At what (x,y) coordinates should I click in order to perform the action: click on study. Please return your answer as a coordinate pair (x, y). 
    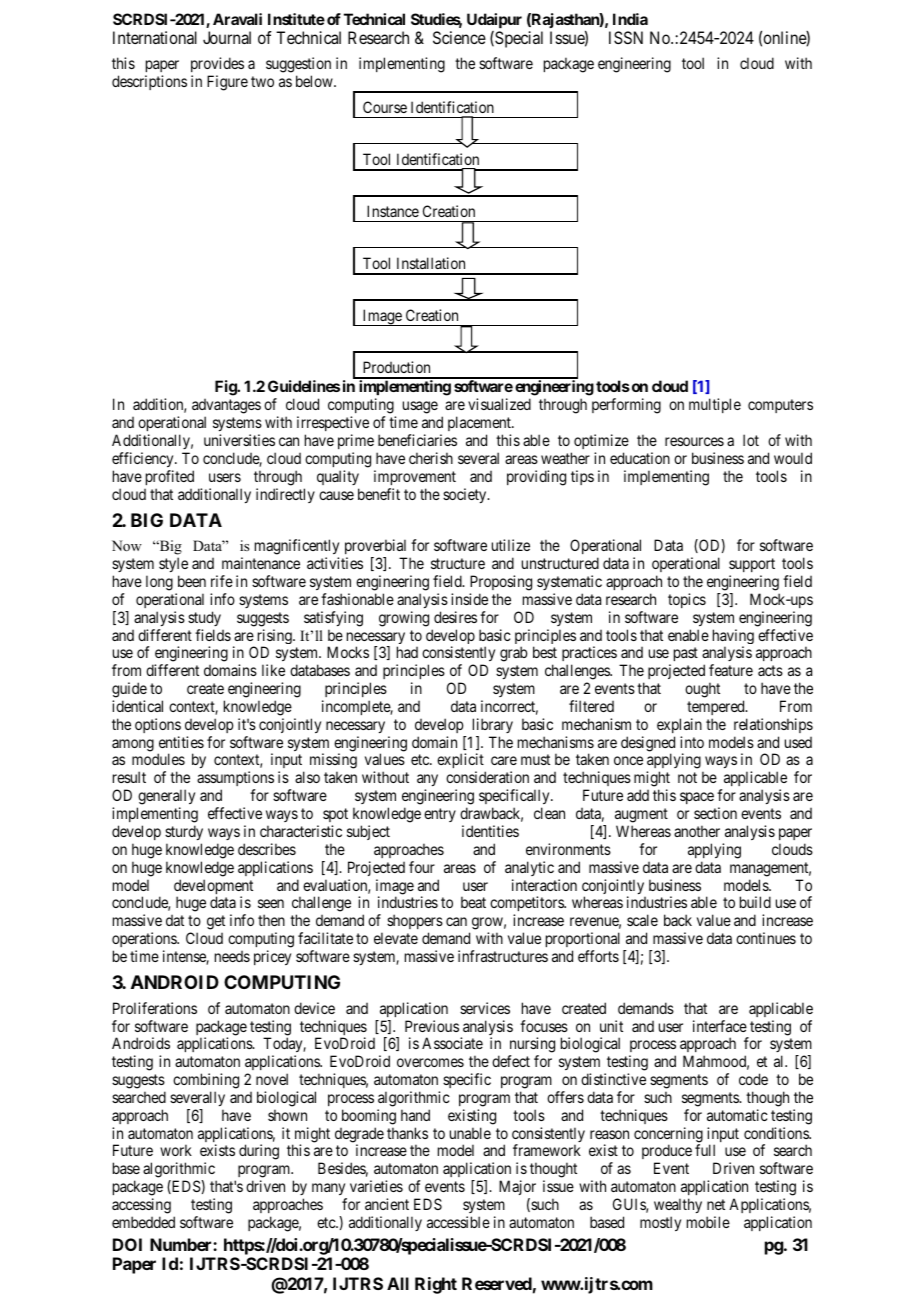
    Looking at the image, I should click on (204, 618).
